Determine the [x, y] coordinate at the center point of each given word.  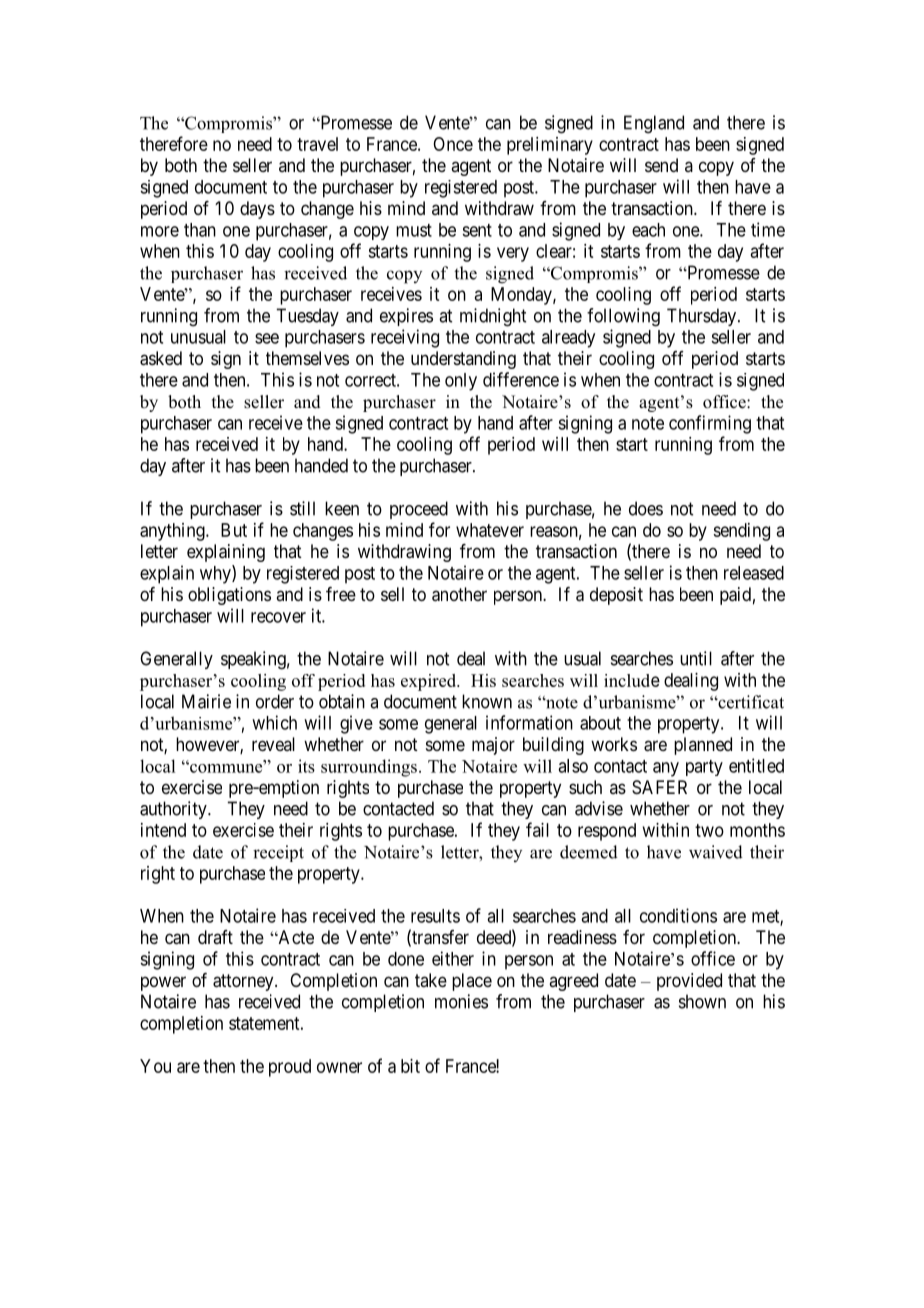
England [654, 124]
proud [290, 1068]
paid [735, 596]
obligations [229, 596]
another [459, 594]
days [257, 210]
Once [453, 144]
